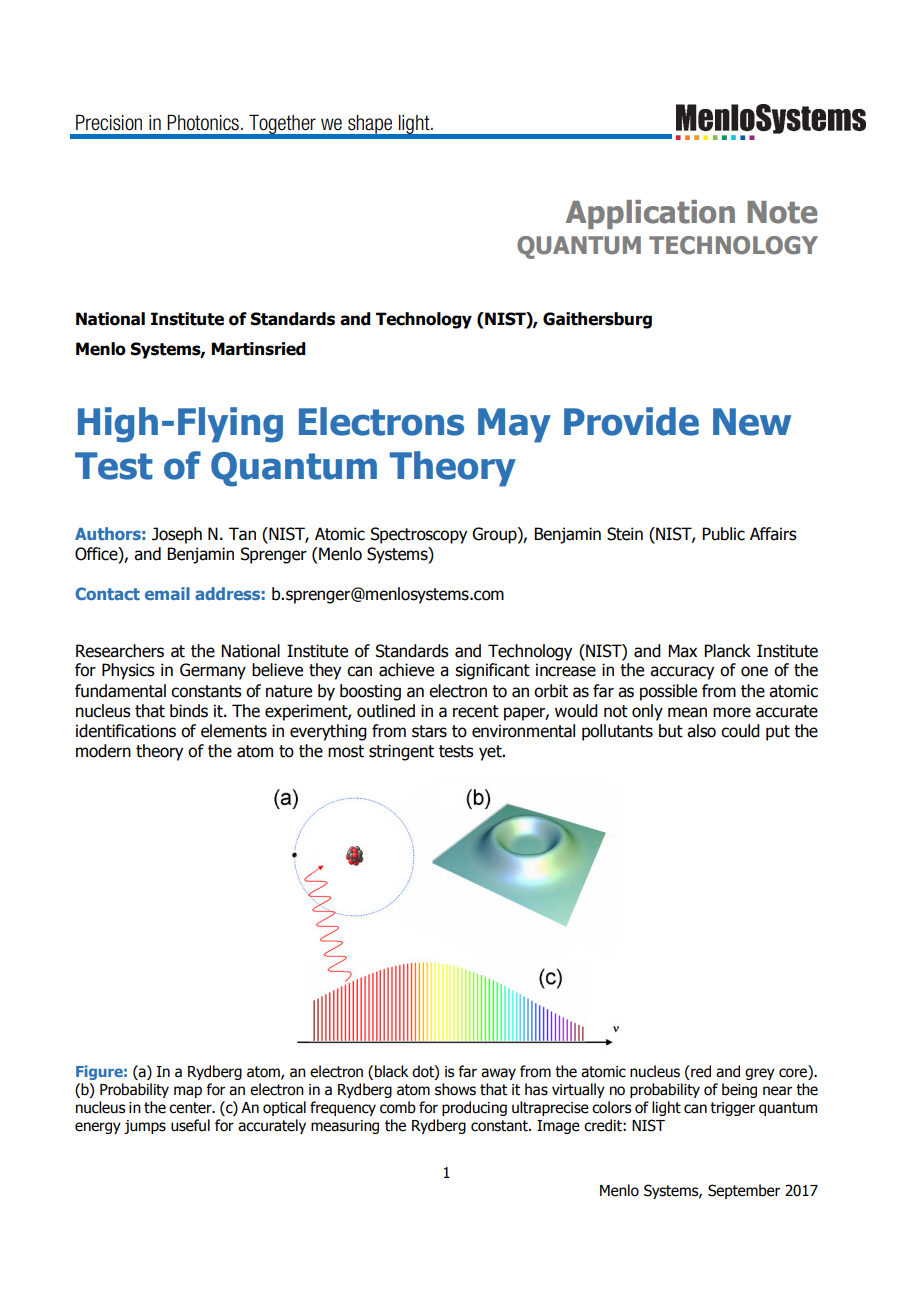 Image resolution: width=924 pixels, height=1308 pixels. What do you see at coordinates (190, 1125) in the screenshot?
I see `useful` at bounding box center [190, 1125].
